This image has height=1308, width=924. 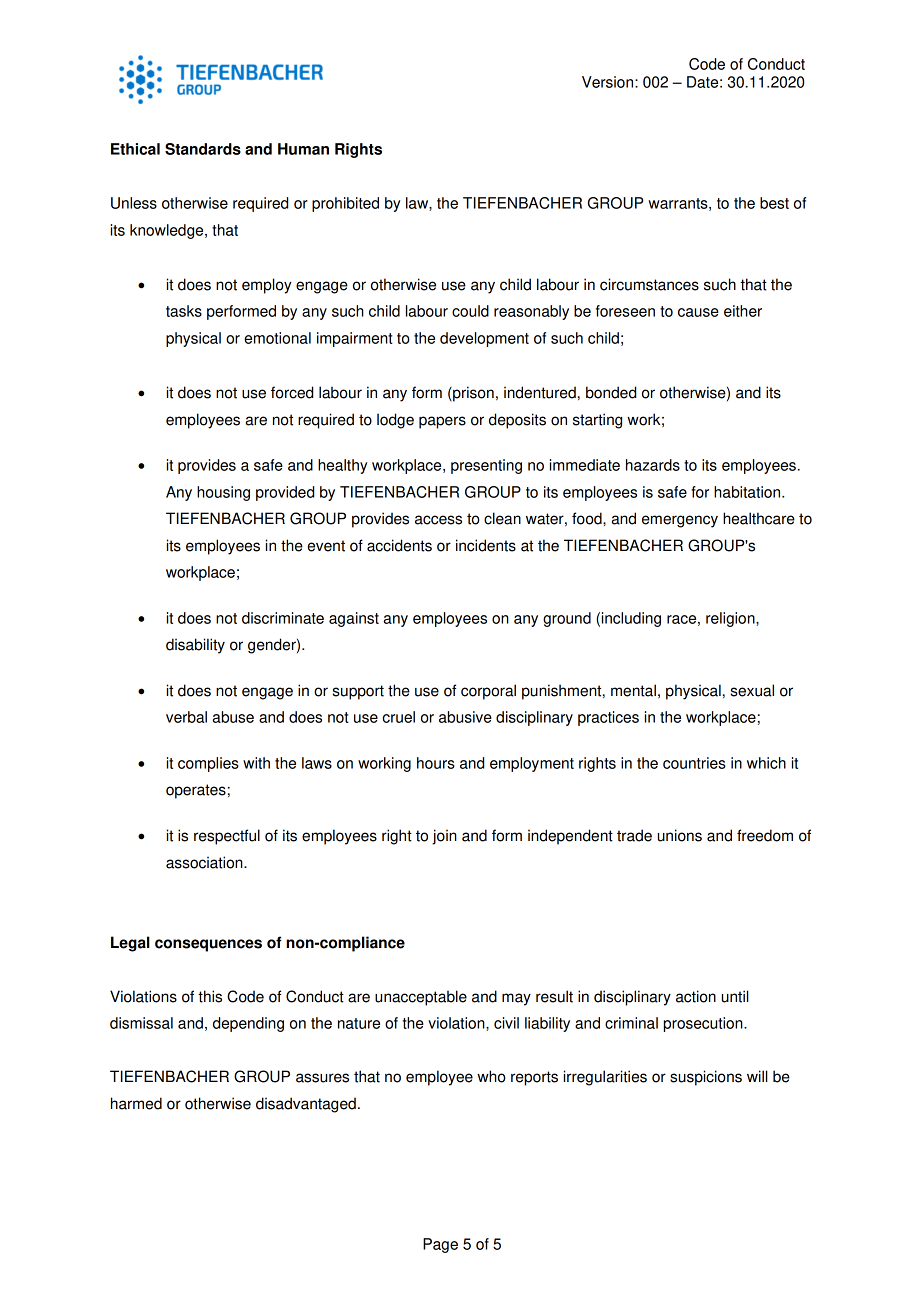 What do you see at coordinates (680, 835) in the image?
I see `unions` at bounding box center [680, 835].
